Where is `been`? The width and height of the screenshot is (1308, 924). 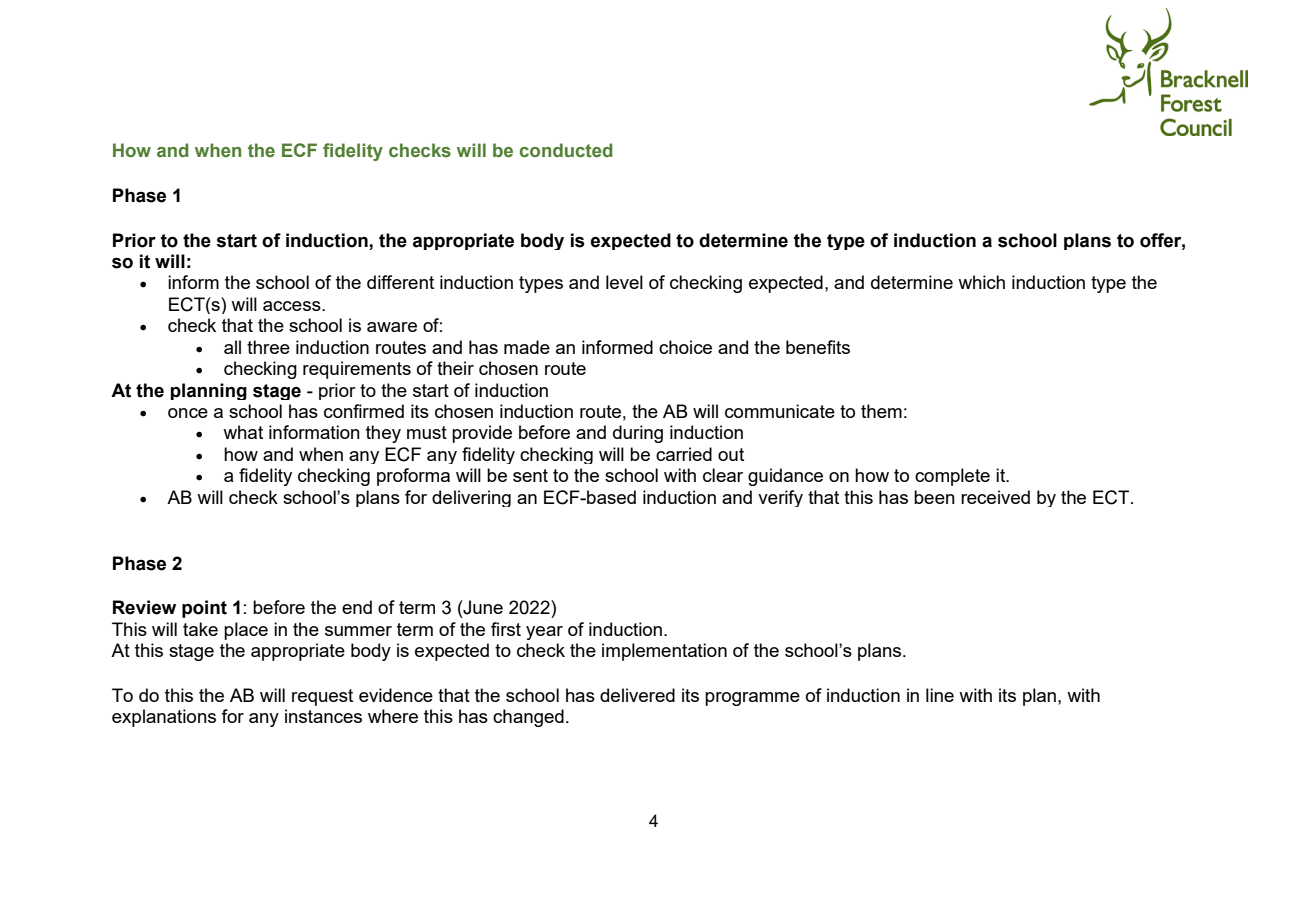
been is located at coordinates (934, 497).
